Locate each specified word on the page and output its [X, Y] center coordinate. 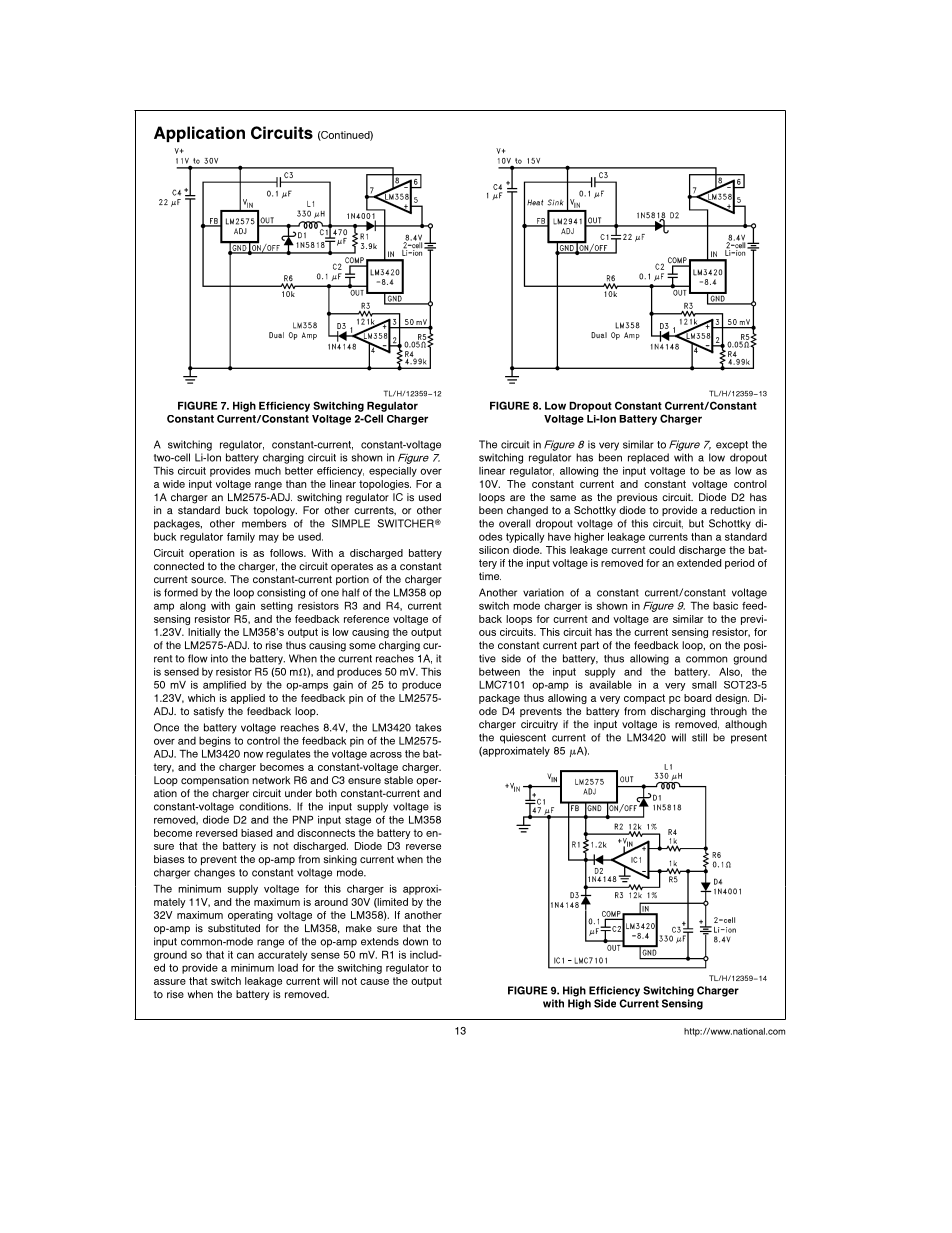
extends [380, 941]
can [245, 955]
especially [393, 472]
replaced [648, 458]
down [415, 941]
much [268, 471]
